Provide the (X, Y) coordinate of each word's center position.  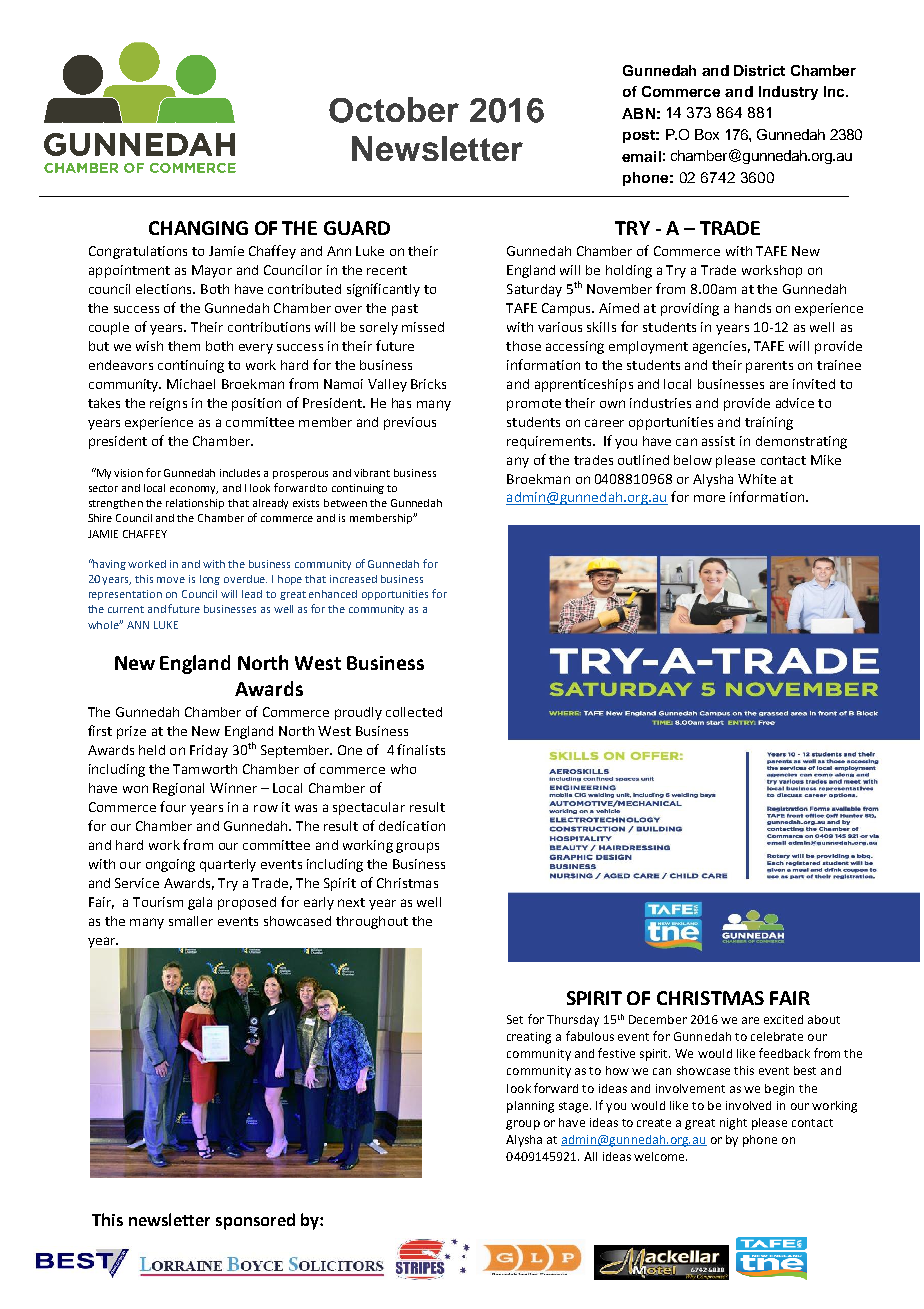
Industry (788, 93)
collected (414, 712)
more (709, 498)
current (126, 609)
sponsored (255, 1221)
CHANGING (198, 228)
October (394, 110)
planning (530, 1107)
